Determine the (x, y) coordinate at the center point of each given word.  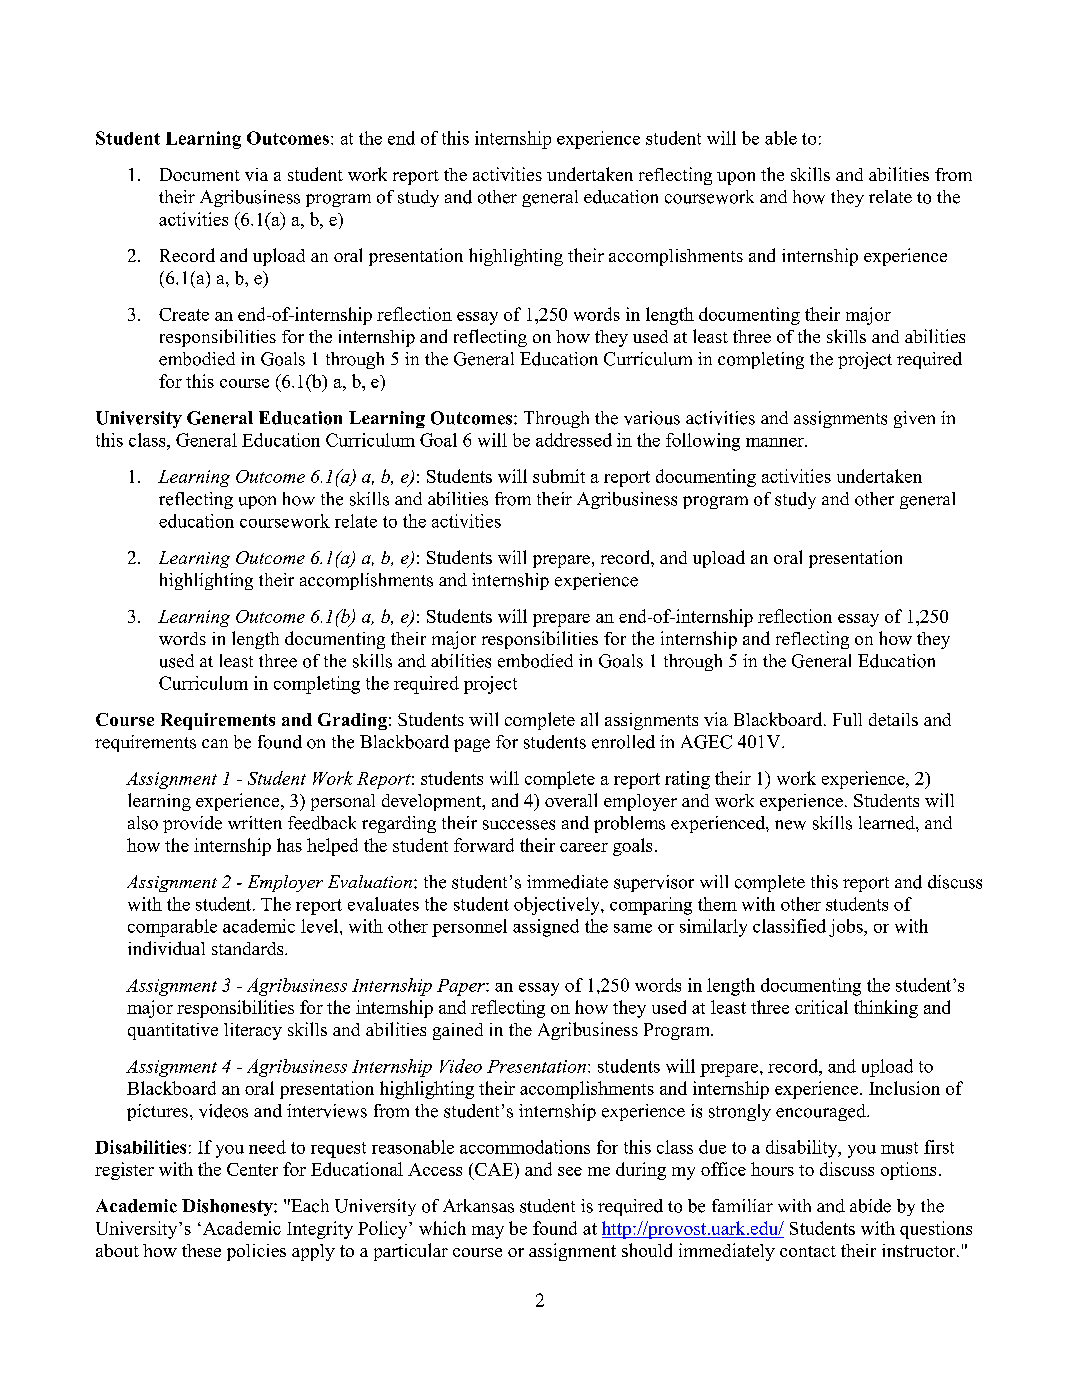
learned (888, 823)
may (488, 1232)
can (215, 743)
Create (184, 314)
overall (571, 800)
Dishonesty (228, 1207)
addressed (574, 440)
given (914, 419)
